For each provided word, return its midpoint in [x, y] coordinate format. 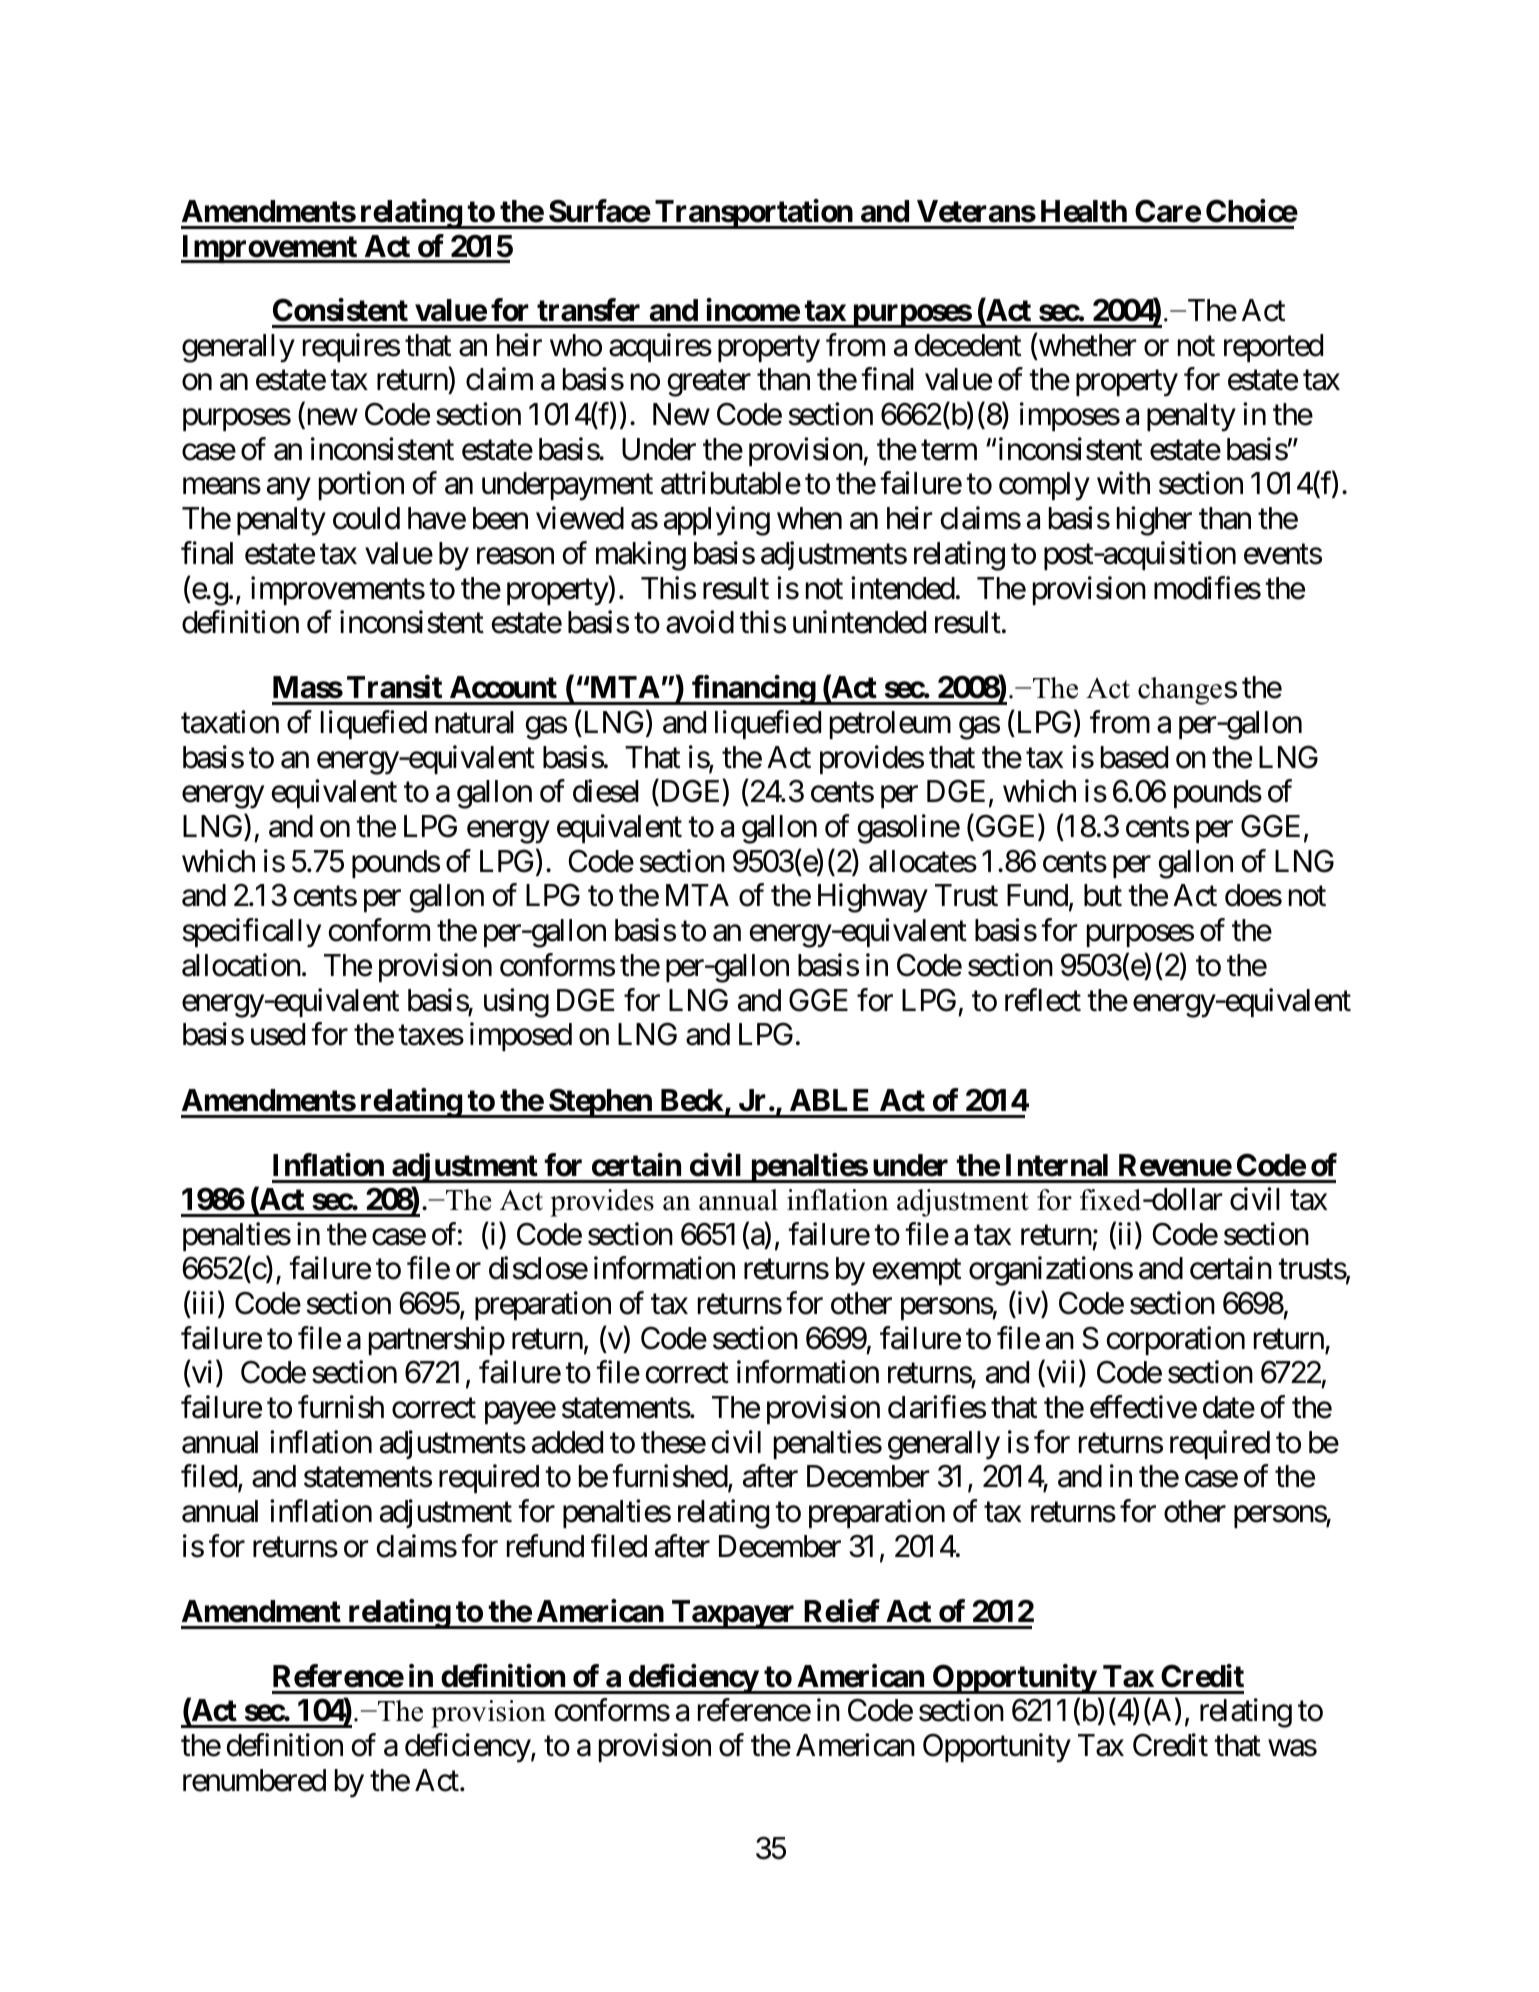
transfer [588, 310]
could [366, 518]
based [1134, 757]
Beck [692, 1100]
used [278, 1034]
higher [1154, 521]
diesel [606, 791]
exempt [917, 1272]
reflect [1043, 1000]
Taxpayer [733, 1614]
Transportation [753, 214]
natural [474, 722]
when [809, 518]
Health [1084, 211]
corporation [1176, 1340]
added [567, 1442]
